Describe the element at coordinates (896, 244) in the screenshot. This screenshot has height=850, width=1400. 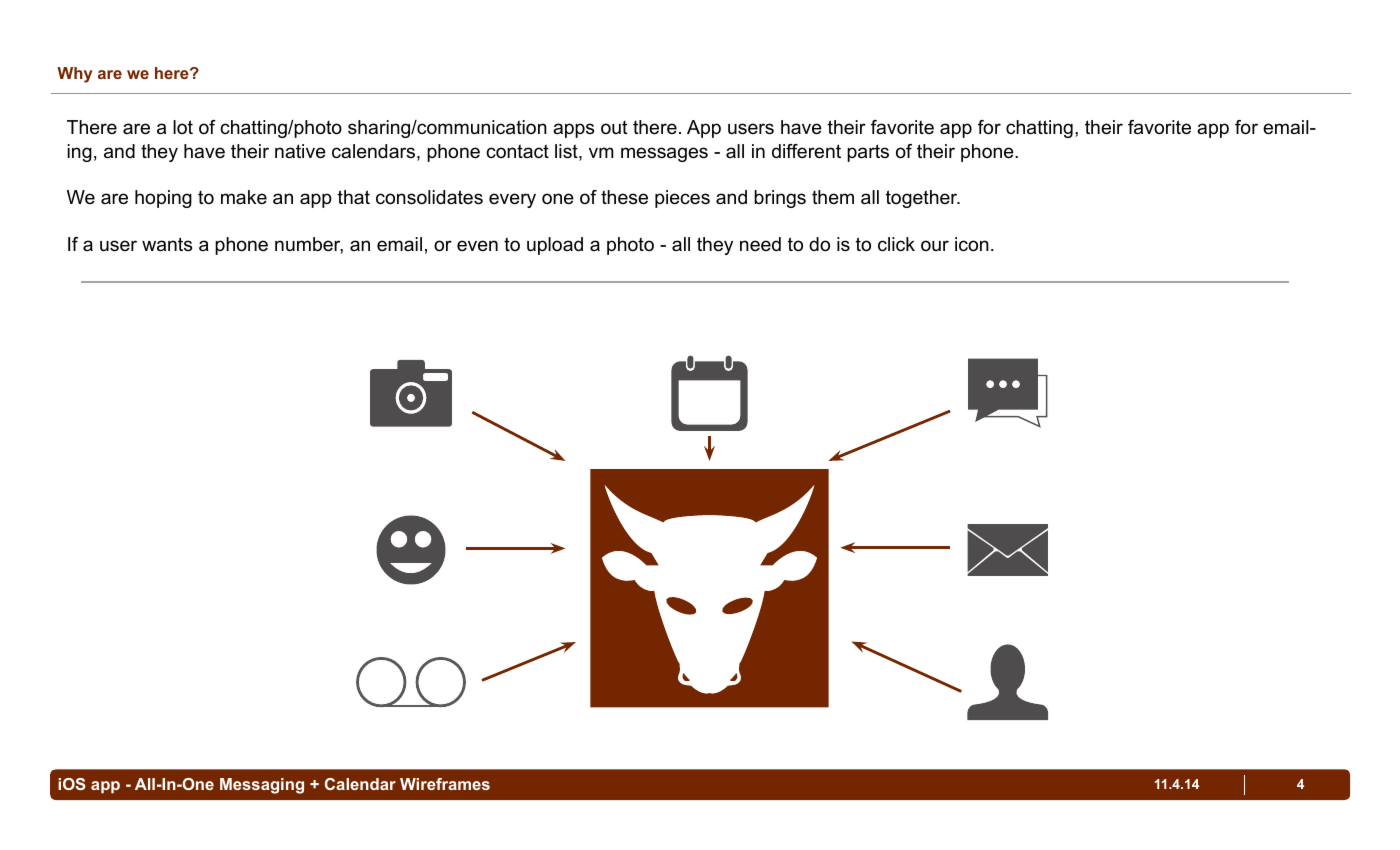
I see `click` at that location.
